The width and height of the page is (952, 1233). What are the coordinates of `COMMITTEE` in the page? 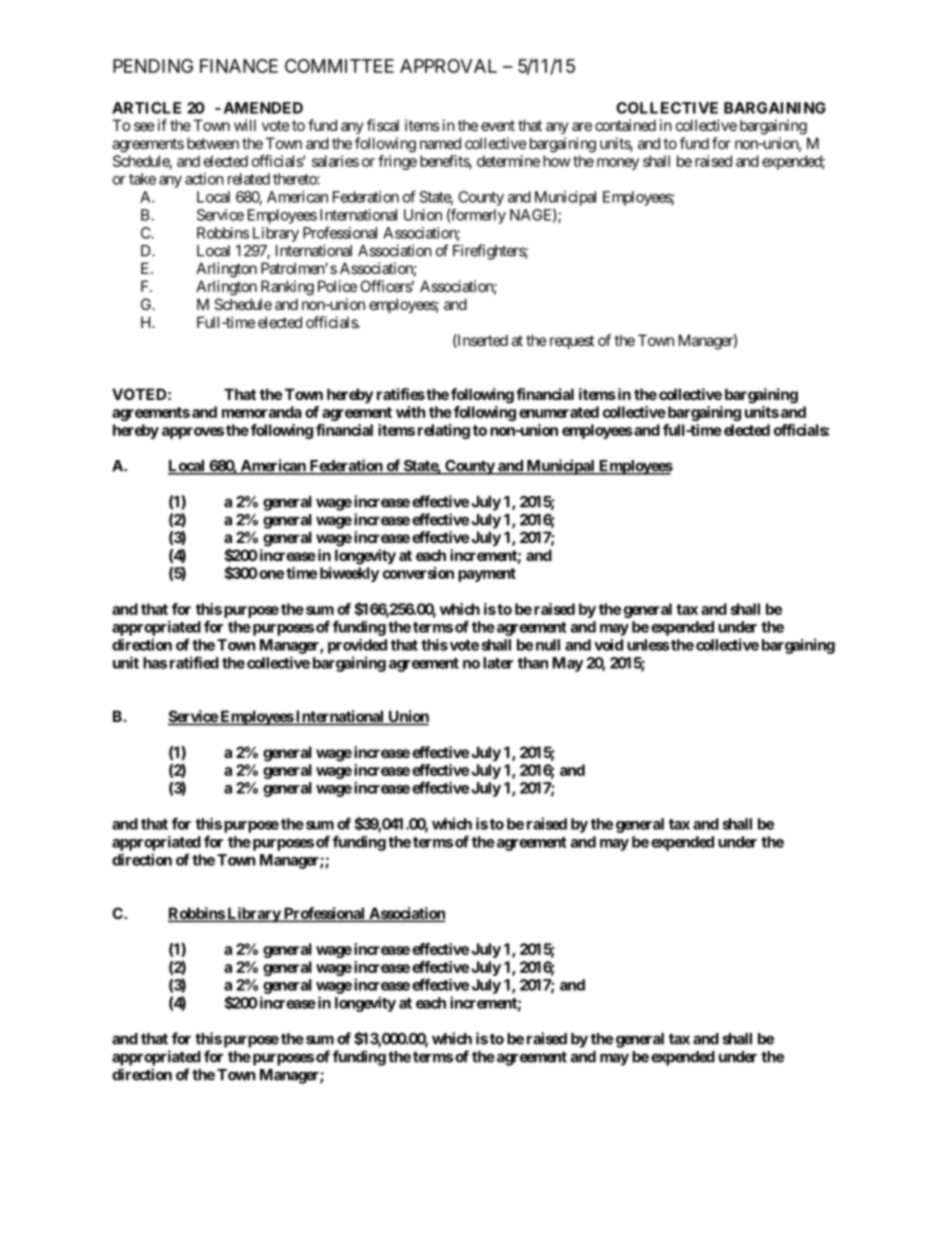 It's located at (339, 66).
